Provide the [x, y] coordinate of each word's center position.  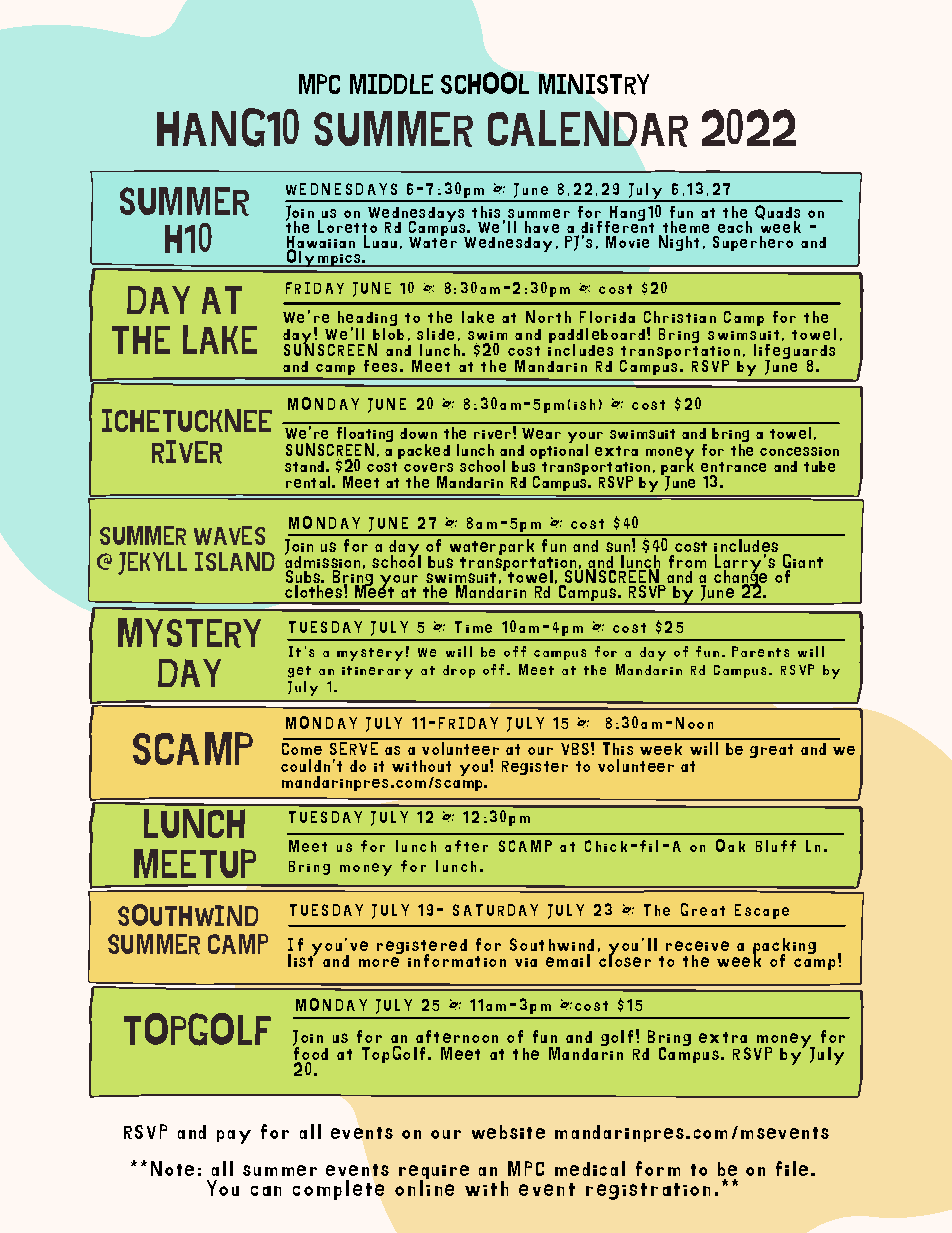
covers [428, 467]
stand [304, 466]
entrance [733, 467]
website [508, 1132]
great [771, 751]
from [687, 559]
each [735, 227]
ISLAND [235, 561]
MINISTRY [594, 84]
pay [234, 1137]
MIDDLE [391, 84]
